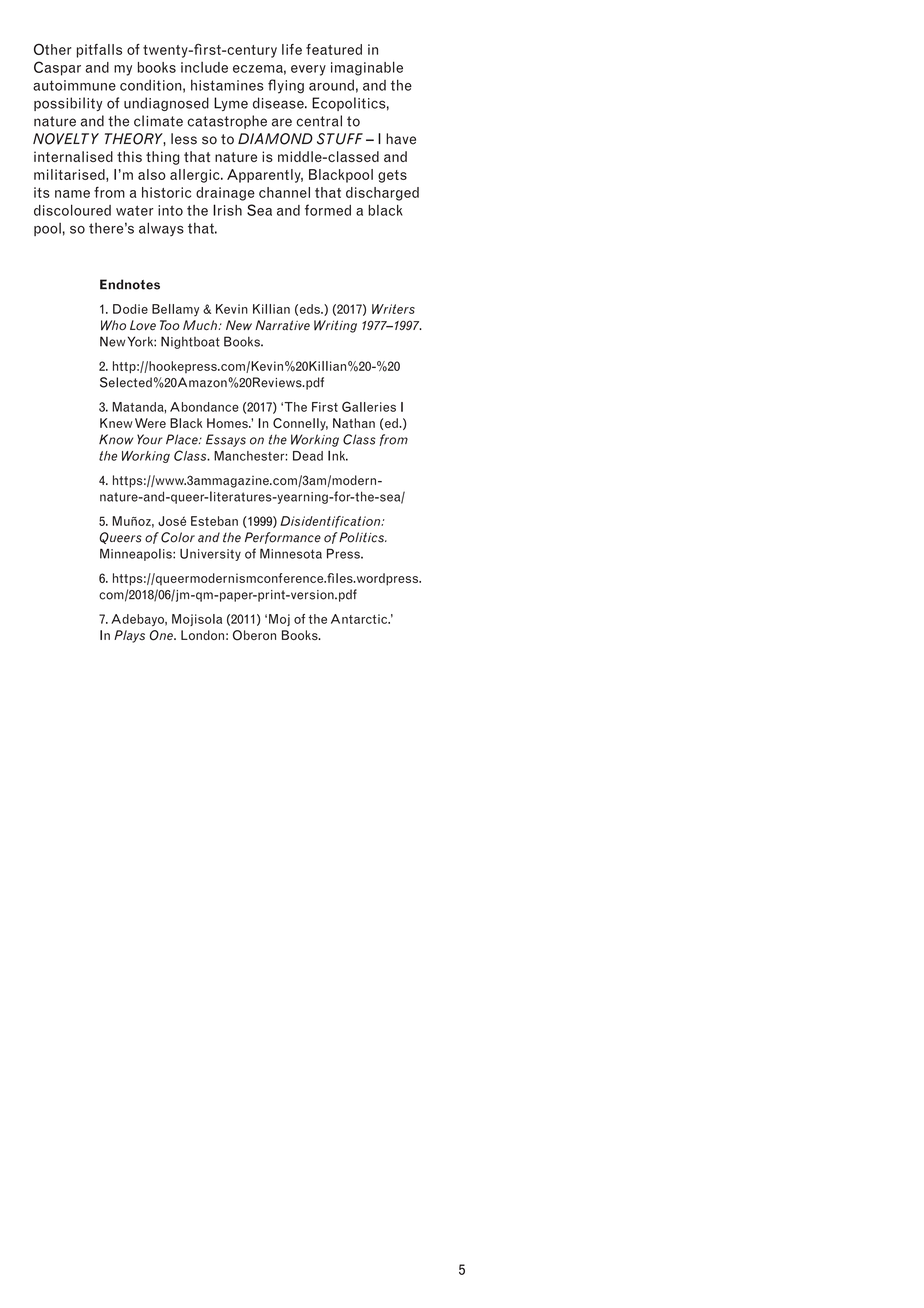  I want to click on Oberon, so click(254, 635).
